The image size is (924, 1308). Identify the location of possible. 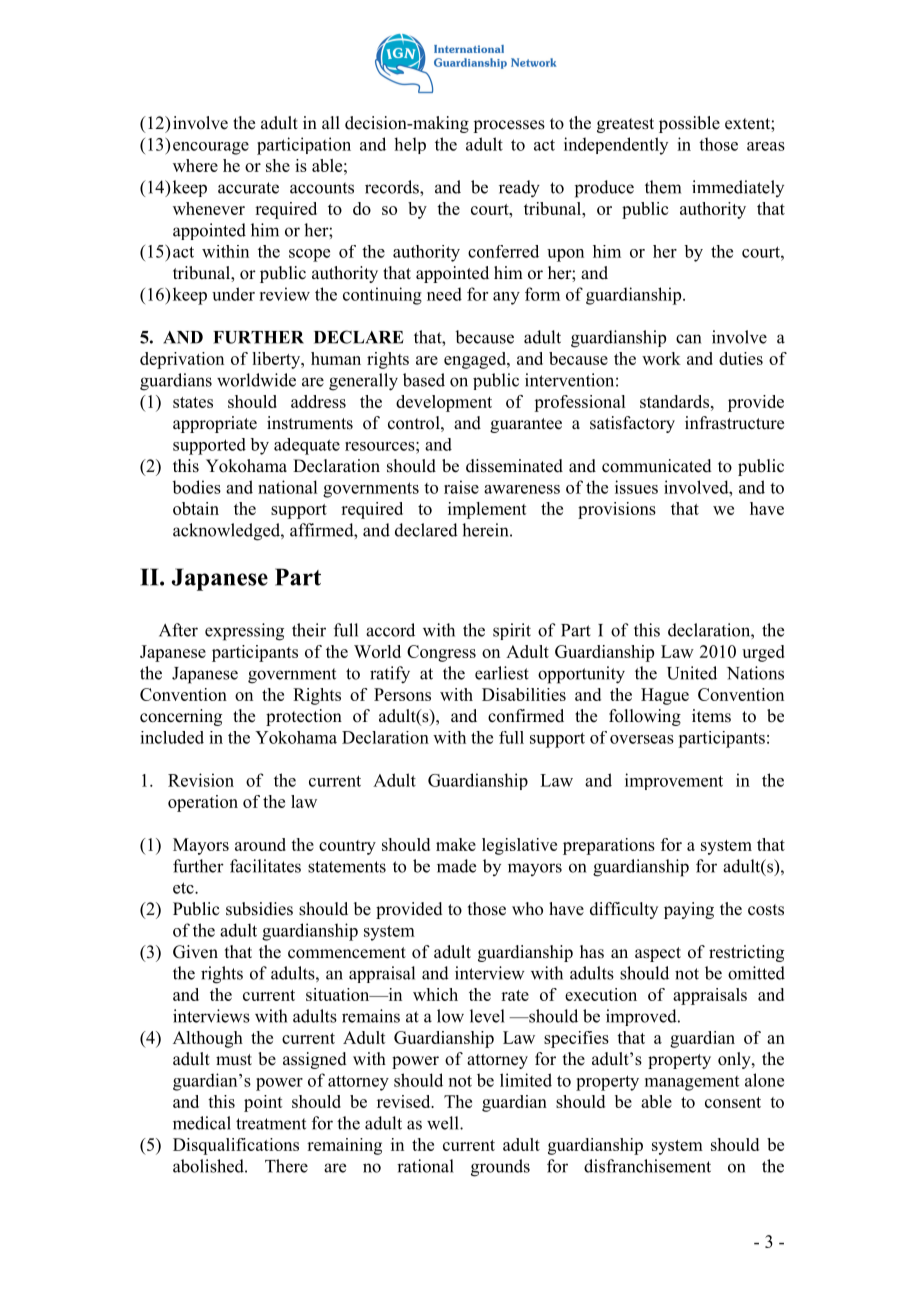
(689, 124).
